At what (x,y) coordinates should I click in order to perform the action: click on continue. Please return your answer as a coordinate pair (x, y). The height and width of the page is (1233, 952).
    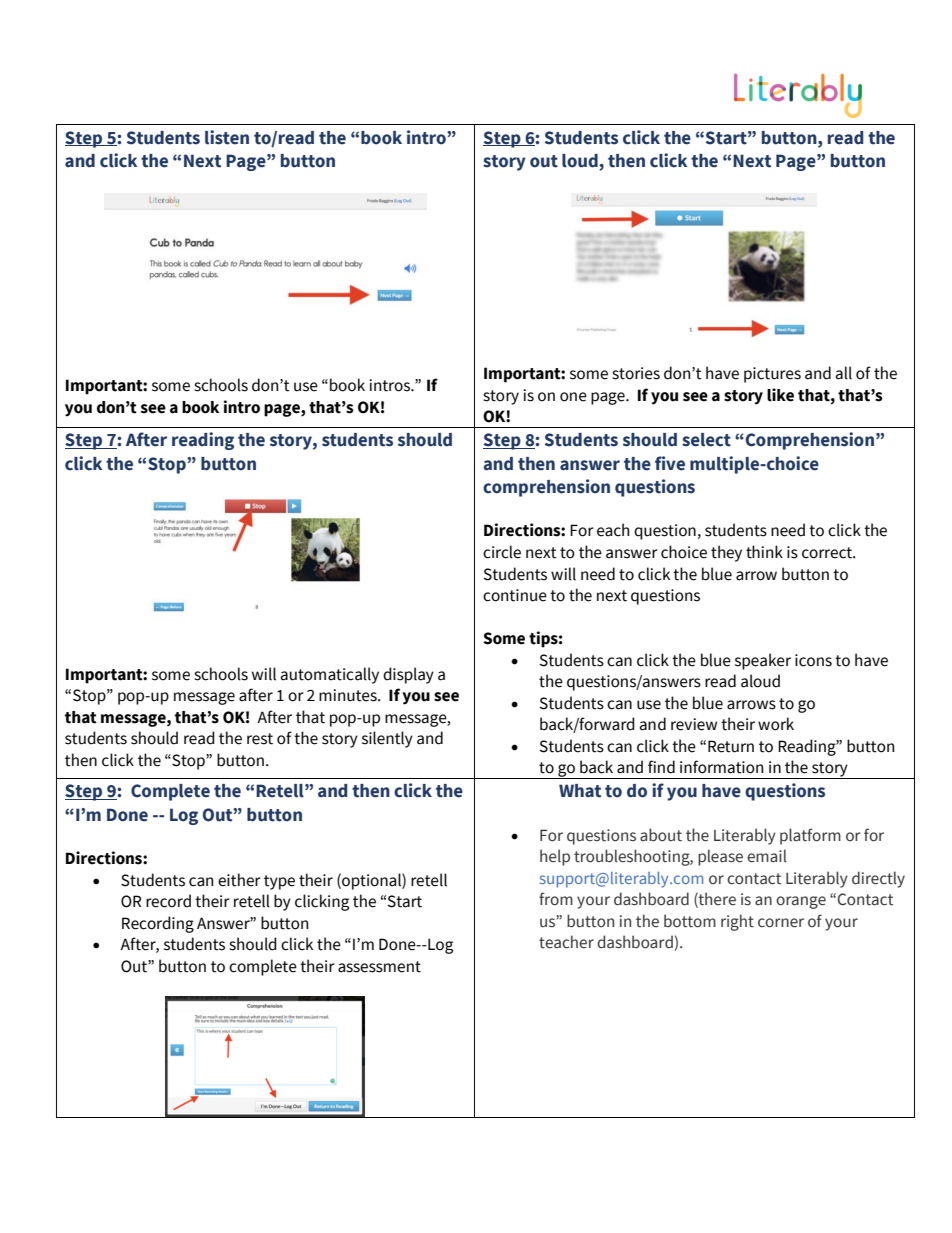
    Looking at the image, I should click on (515, 595).
